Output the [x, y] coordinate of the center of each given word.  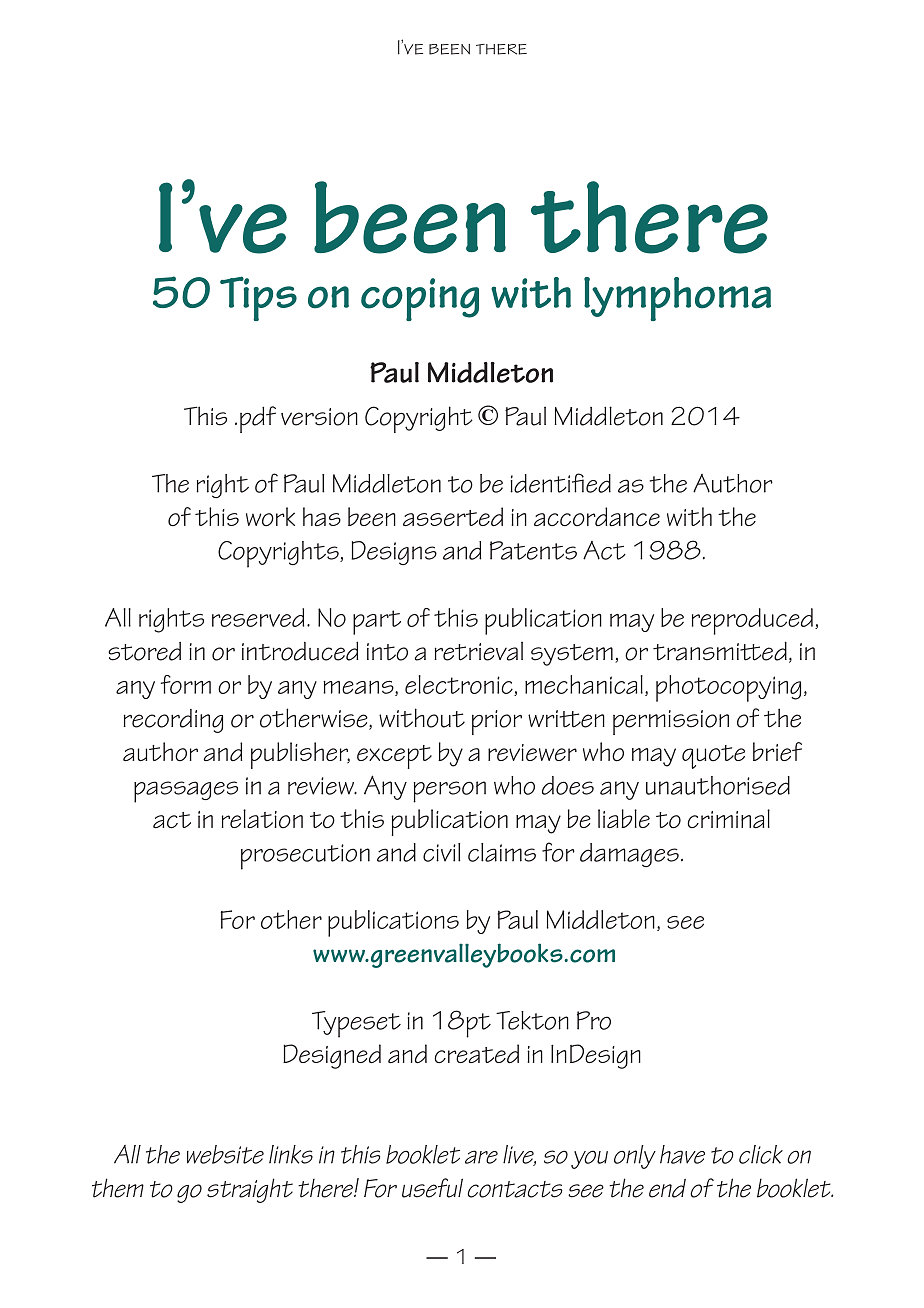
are [481, 1157]
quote [713, 757]
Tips [258, 298]
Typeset [356, 1024]
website [225, 1154]
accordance [597, 516]
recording [173, 721]
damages [629, 855]
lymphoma [677, 299]
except [394, 757]
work [270, 516]
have [682, 1154]
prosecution [305, 857]
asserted [453, 516]
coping [420, 299]
